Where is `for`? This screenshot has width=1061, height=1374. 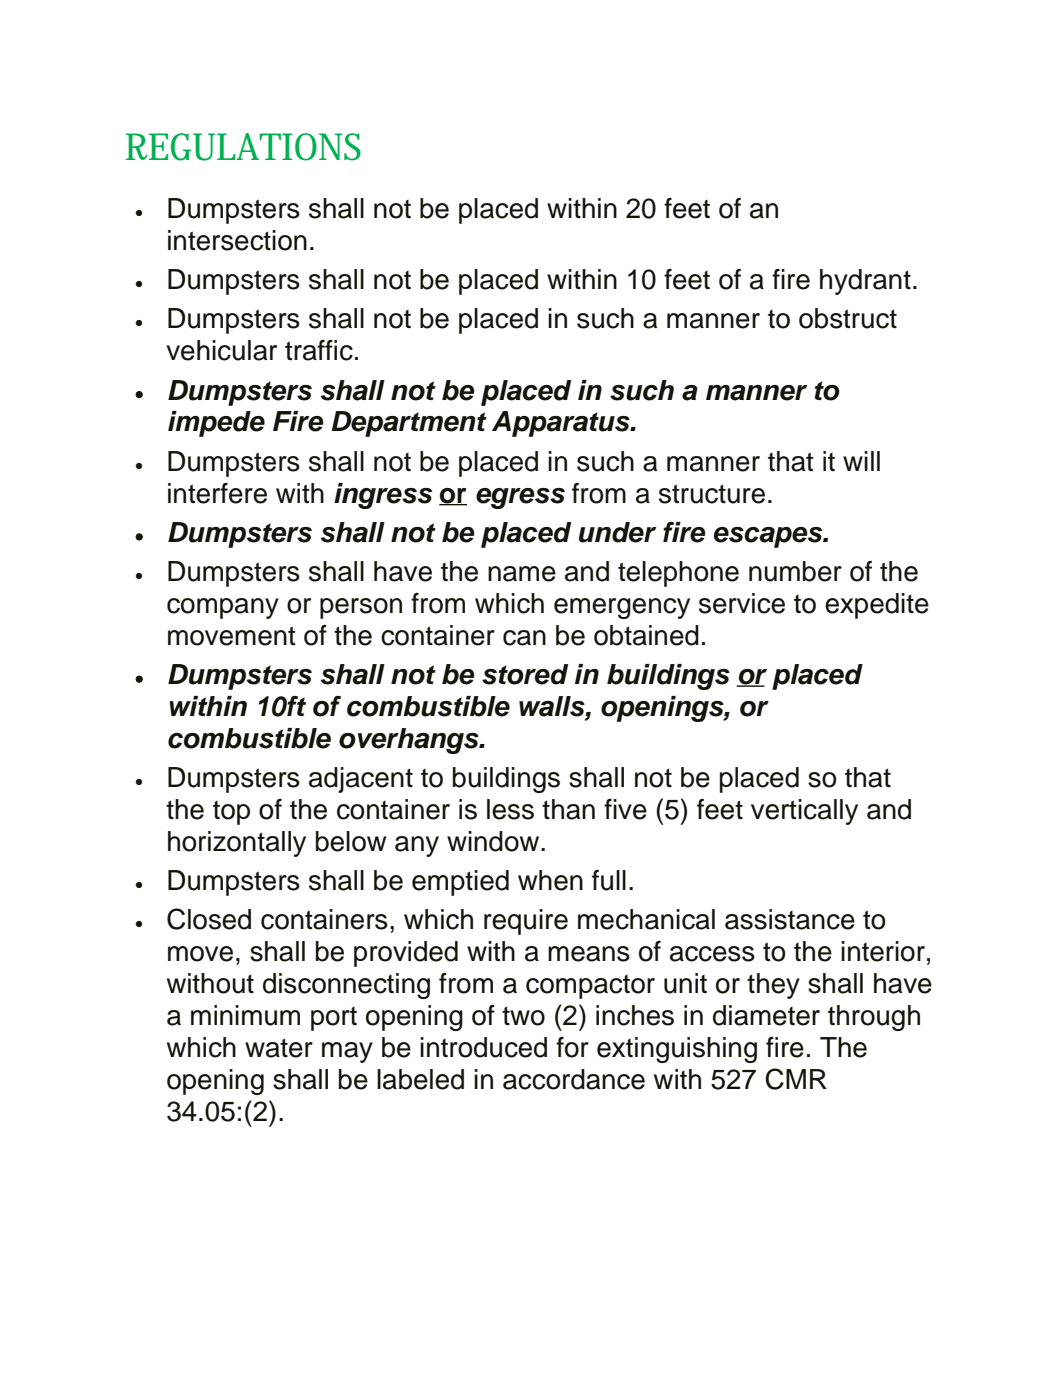 for is located at coordinates (572, 1047).
